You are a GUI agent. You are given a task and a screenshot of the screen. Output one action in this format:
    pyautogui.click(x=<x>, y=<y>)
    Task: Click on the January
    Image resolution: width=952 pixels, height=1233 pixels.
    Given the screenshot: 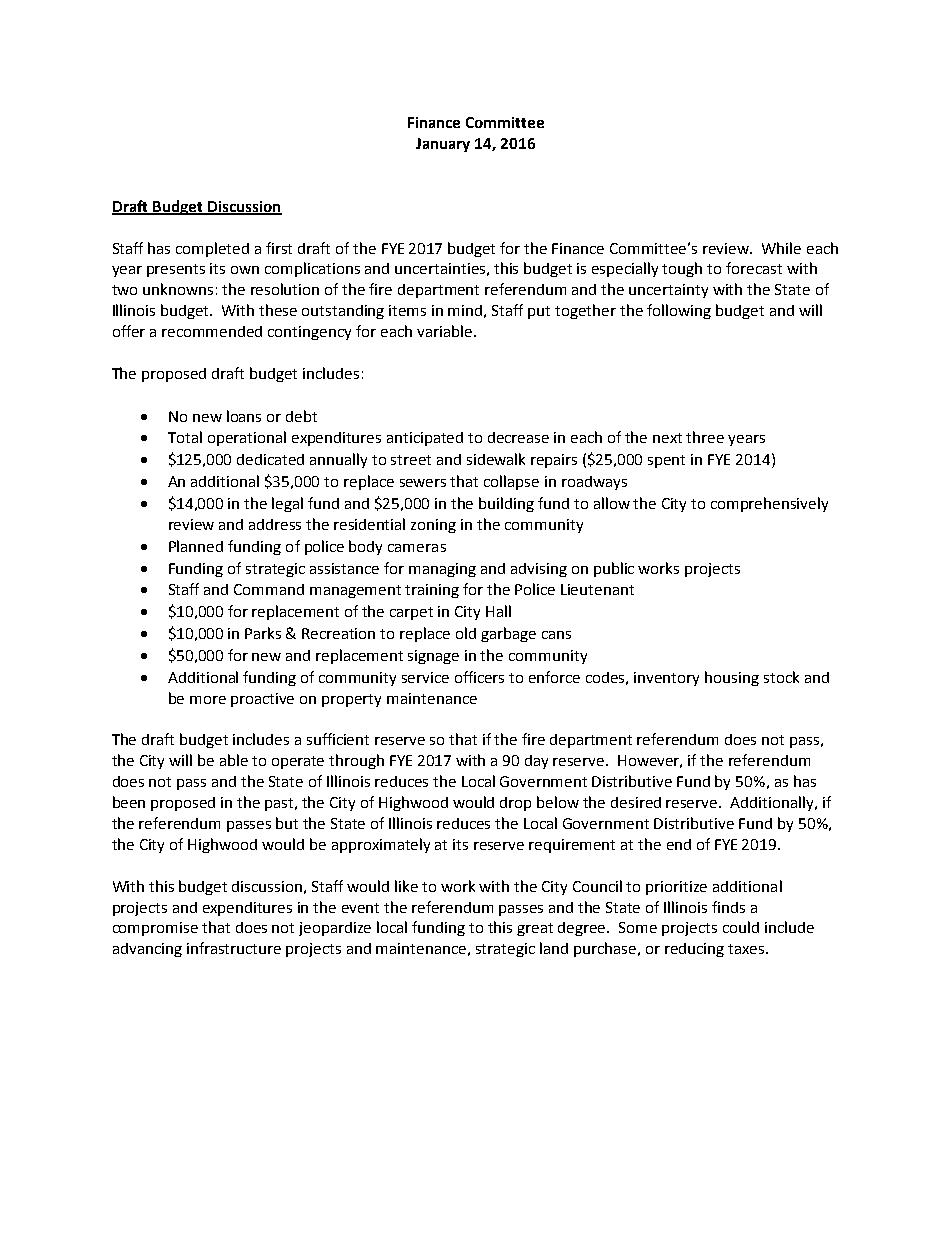 What is the action you would take?
    pyautogui.click(x=443, y=145)
